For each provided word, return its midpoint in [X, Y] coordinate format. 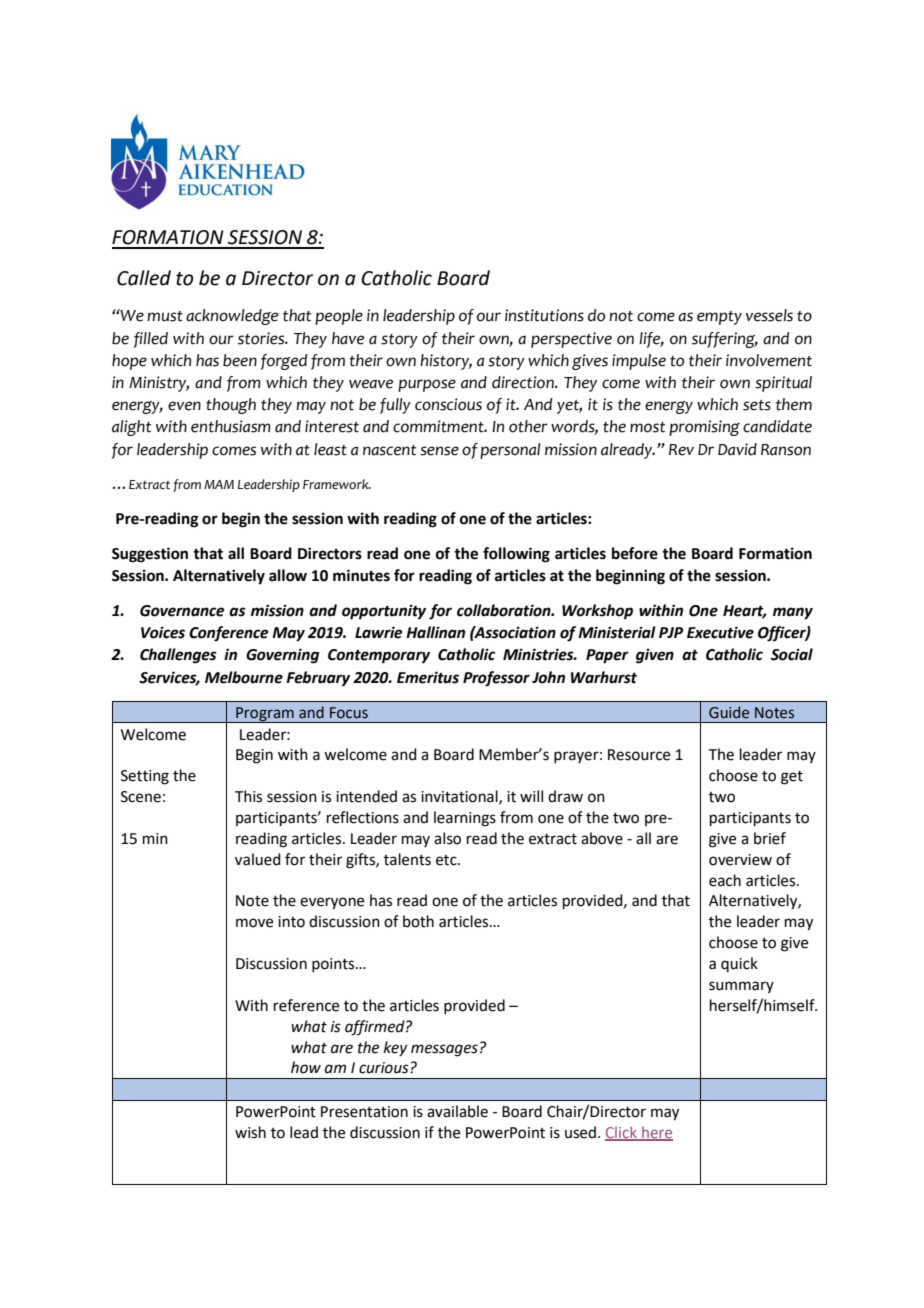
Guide [729, 712]
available [457, 1111]
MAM [219, 484]
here [656, 1133]
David [737, 449]
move [254, 923]
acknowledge [232, 317]
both [418, 921]
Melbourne [244, 677]
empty [719, 318]
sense [439, 451]
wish [250, 1132]
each [725, 880]
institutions [544, 315]
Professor [496, 679]
